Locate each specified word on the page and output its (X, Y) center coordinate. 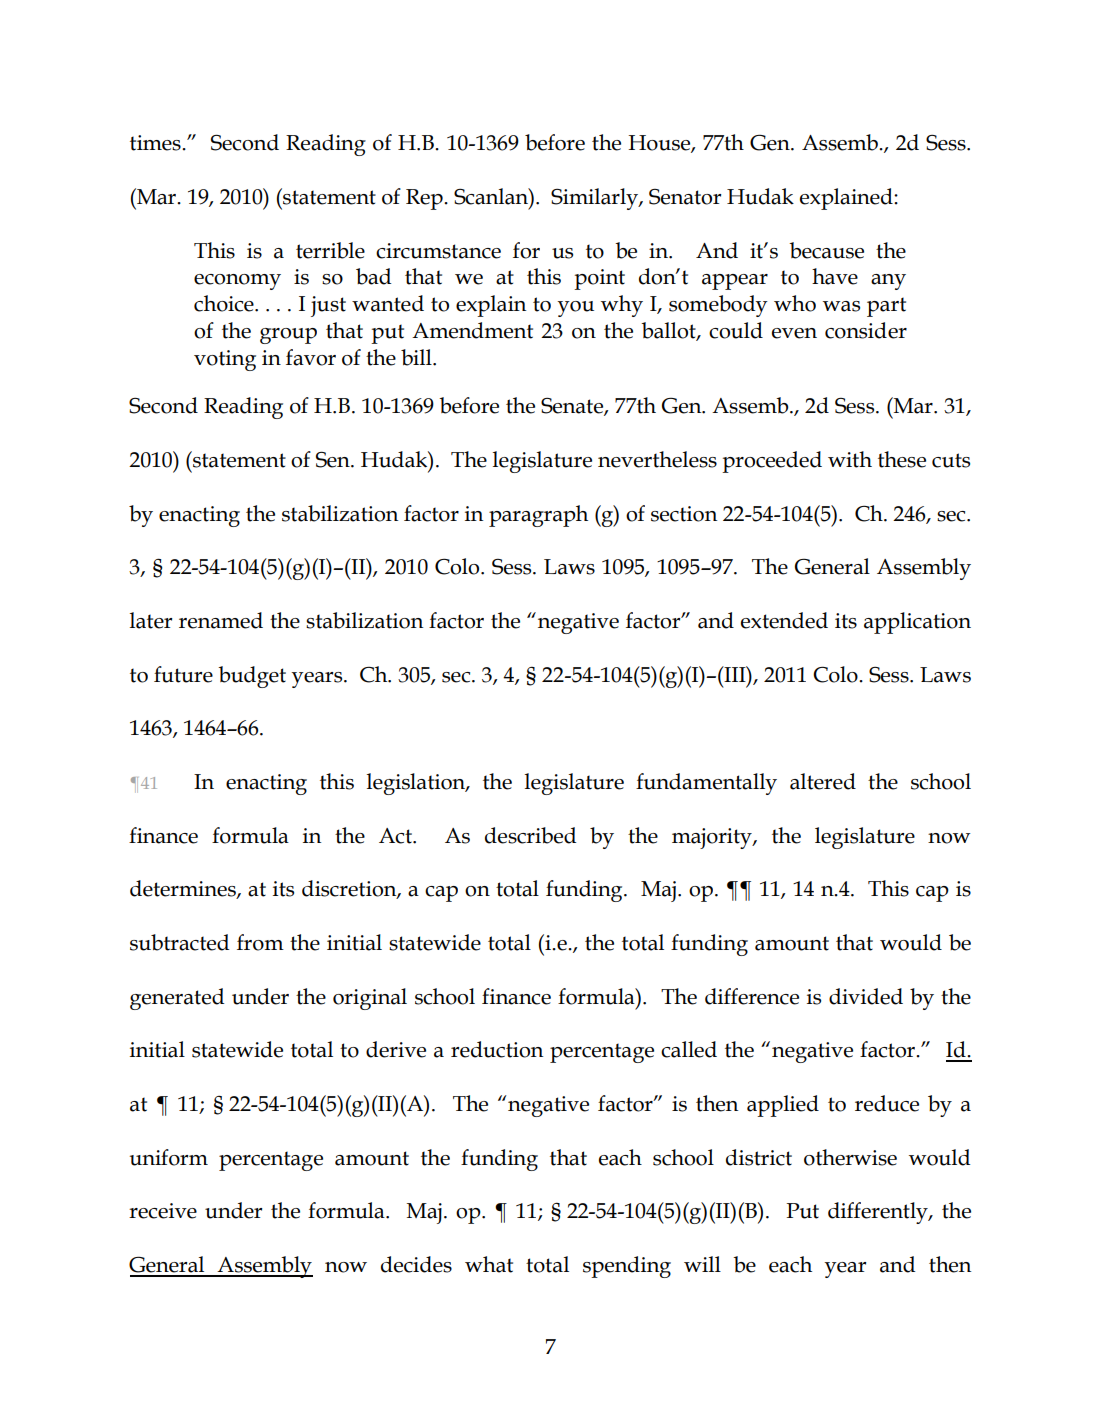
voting (225, 360)
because (826, 250)
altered (823, 781)
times (156, 143)
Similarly (595, 199)
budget (252, 677)
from (260, 942)
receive (163, 1211)
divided (866, 996)
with (850, 459)
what (489, 1264)
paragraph (538, 516)
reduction (497, 1049)
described (530, 835)
